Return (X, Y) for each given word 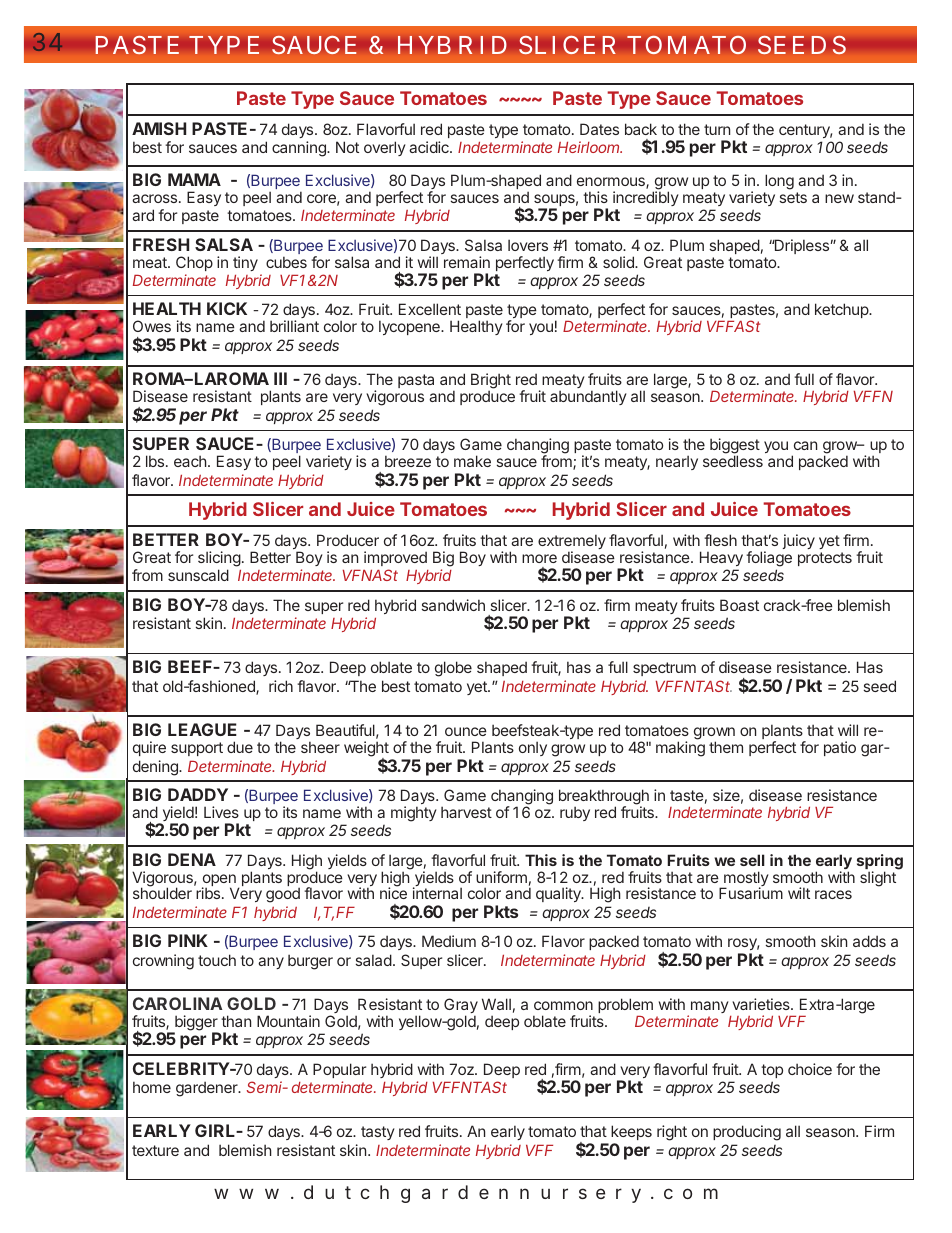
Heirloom (590, 147)
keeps (631, 1134)
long (779, 182)
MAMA (194, 179)
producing (747, 1133)
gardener (208, 1089)
